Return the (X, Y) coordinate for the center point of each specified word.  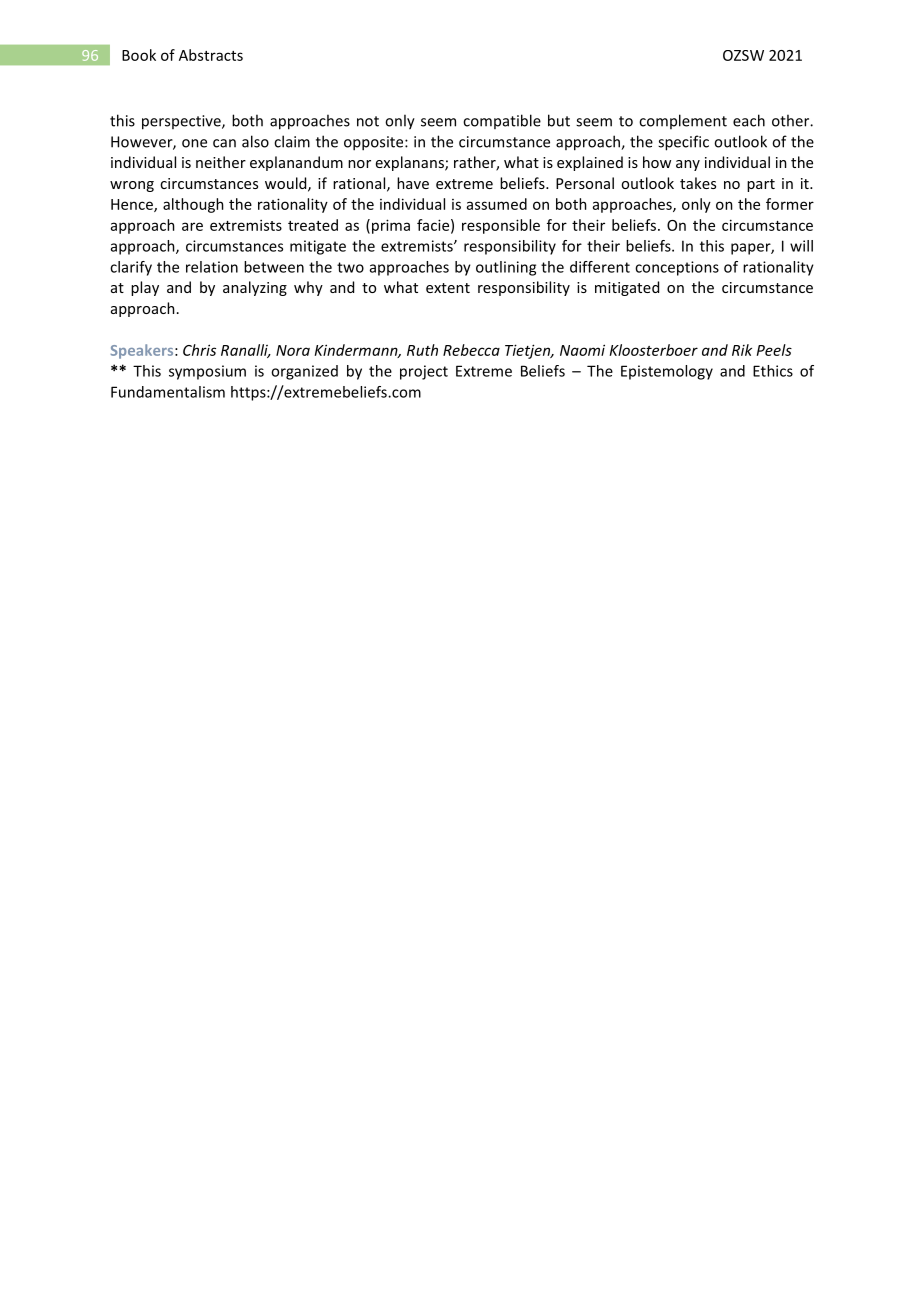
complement (683, 121)
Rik (742, 350)
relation (212, 267)
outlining (506, 268)
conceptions (677, 268)
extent (448, 288)
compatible (502, 121)
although (193, 205)
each (749, 120)
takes (698, 183)
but (559, 120)
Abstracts (211, 55)
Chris (199, 350)
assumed (497, 204)
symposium (207, 372)
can (224, 143)
